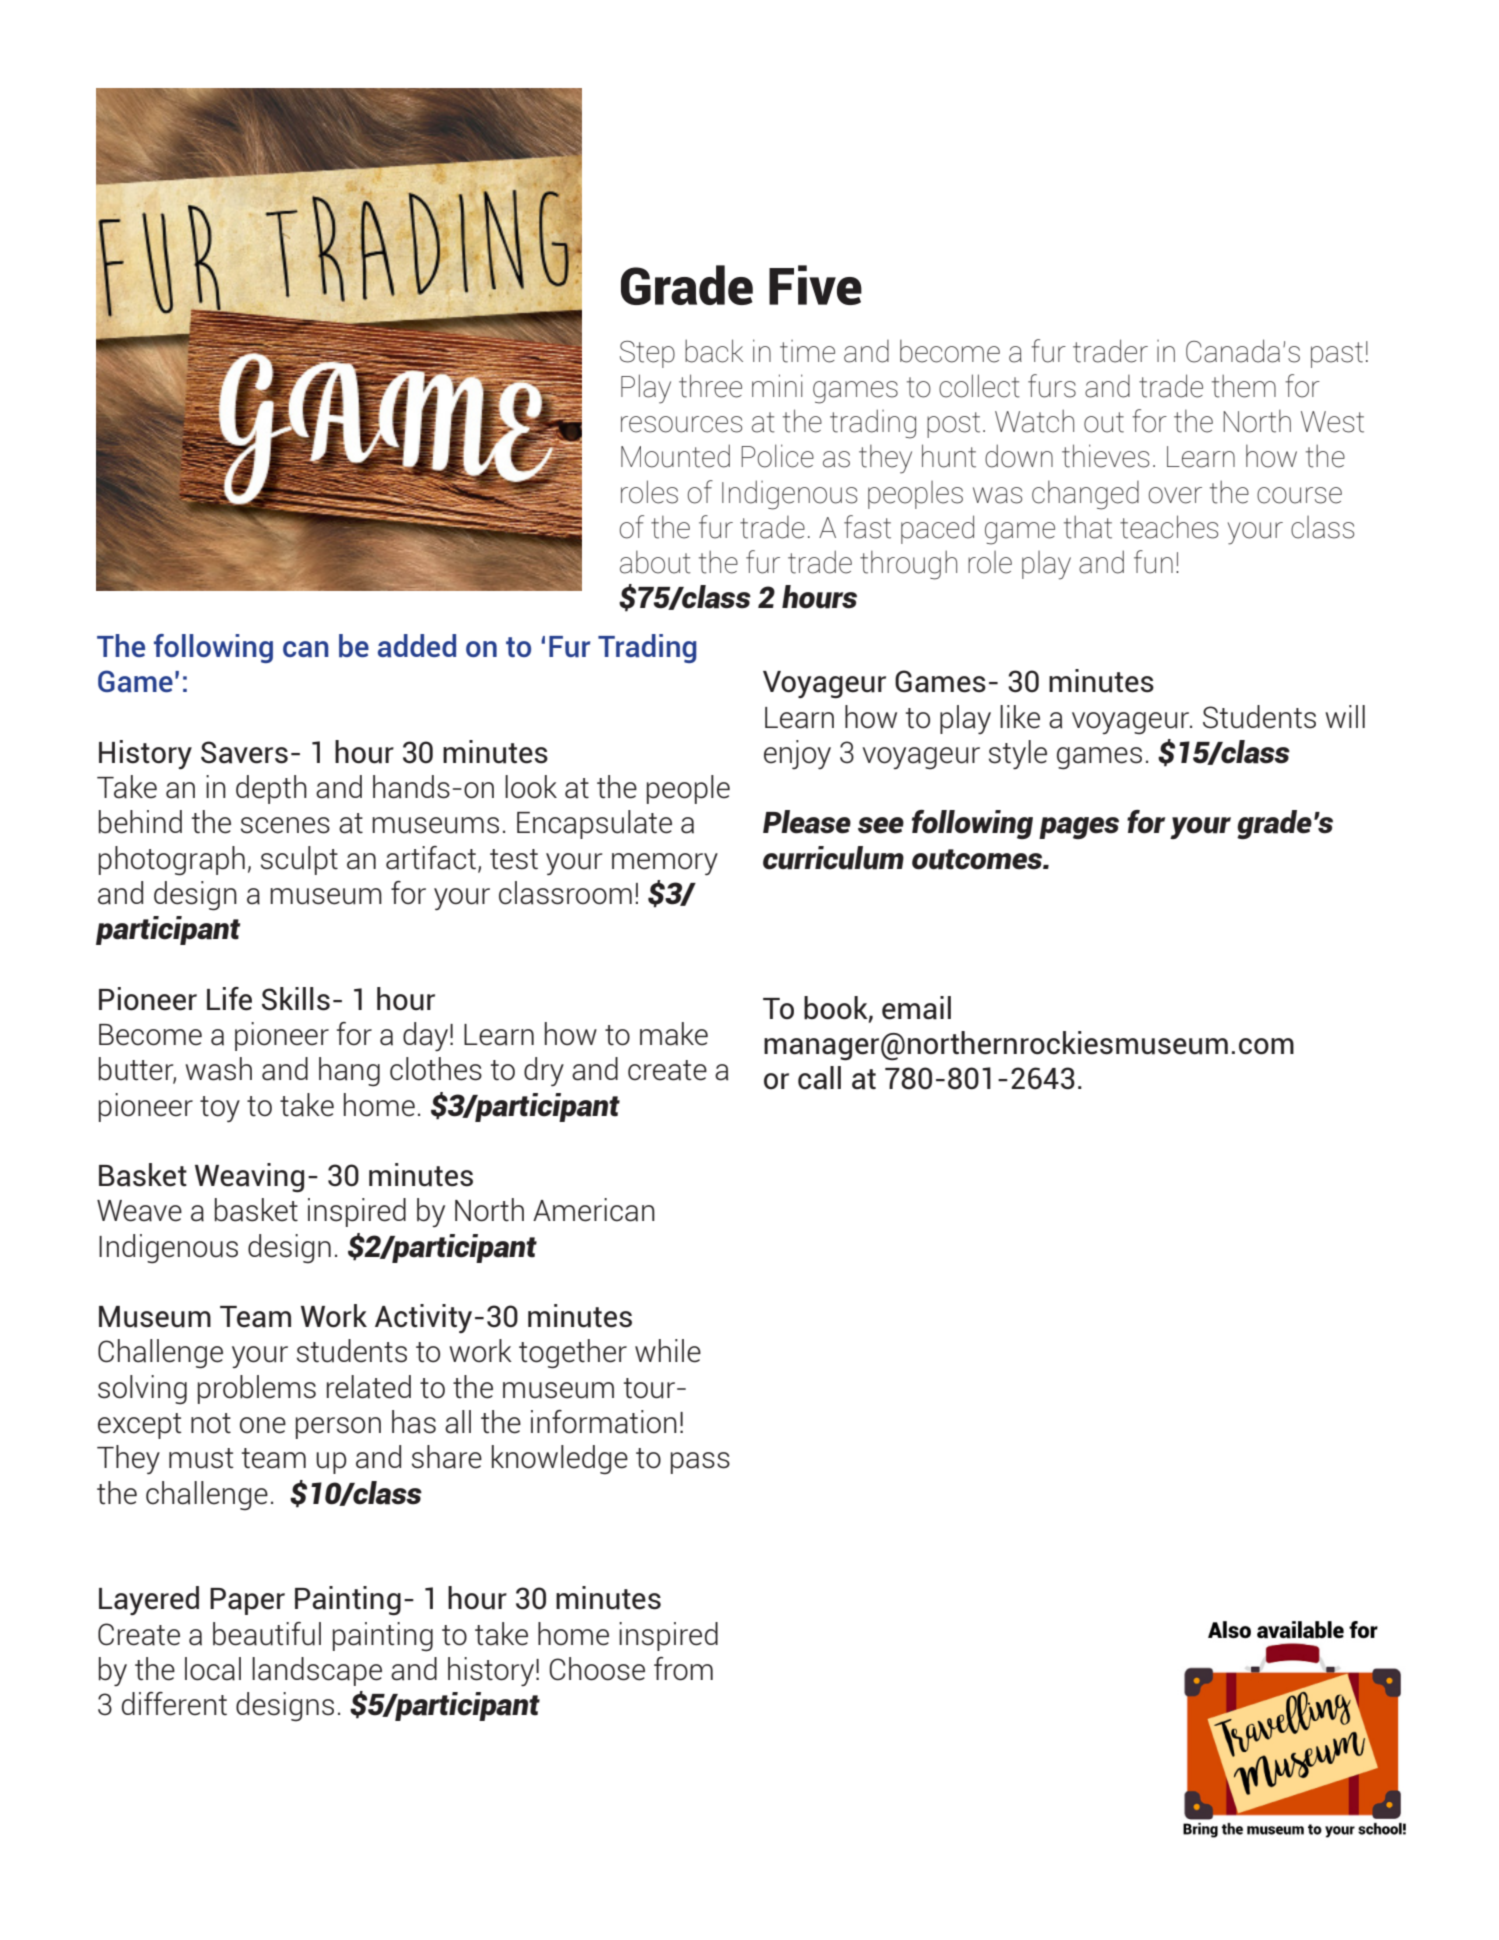  Describe the element at coordinates (683, 1669) in the document. I see `from` at that location.
